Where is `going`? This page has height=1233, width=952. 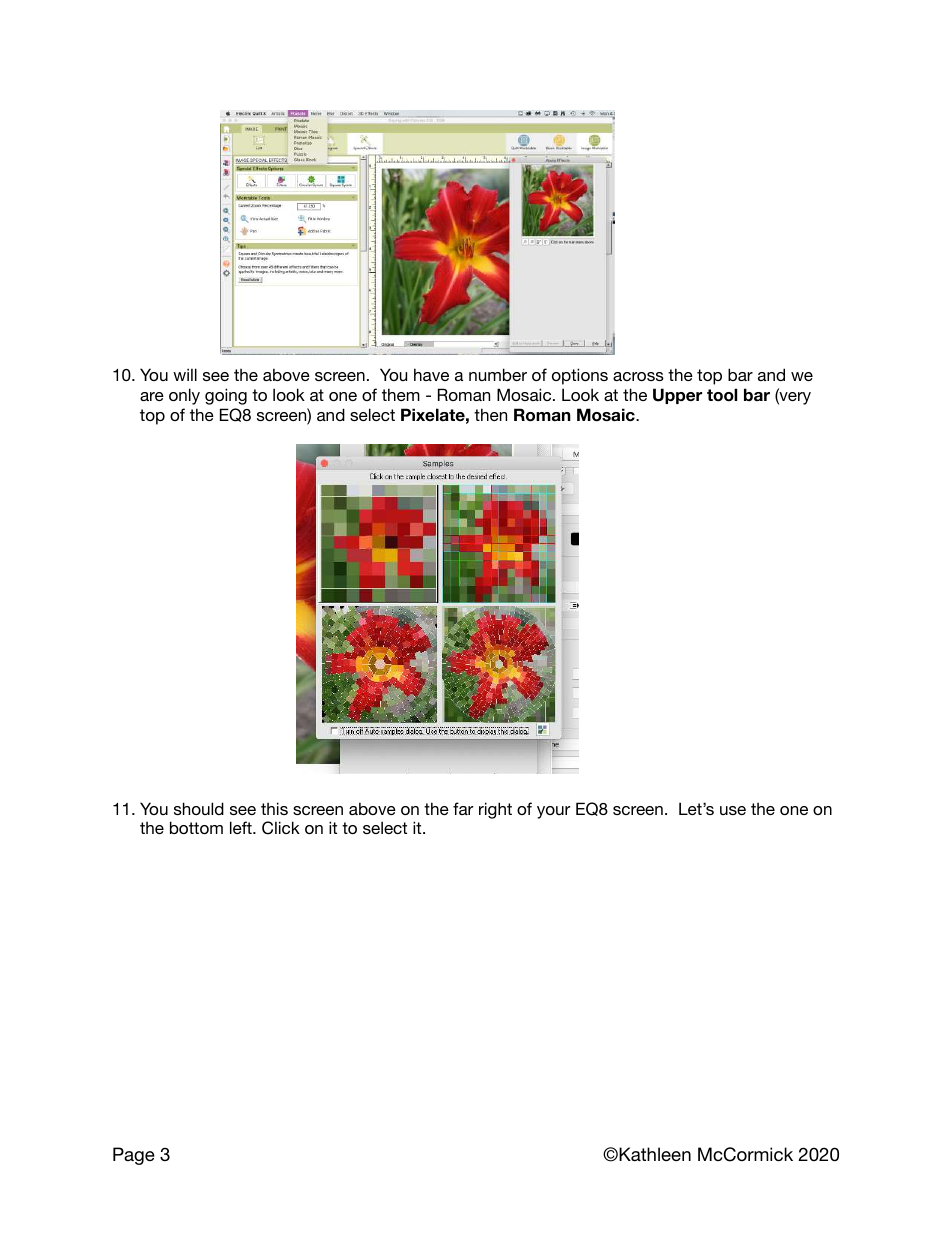 going is located at coordinates (226, 396).
